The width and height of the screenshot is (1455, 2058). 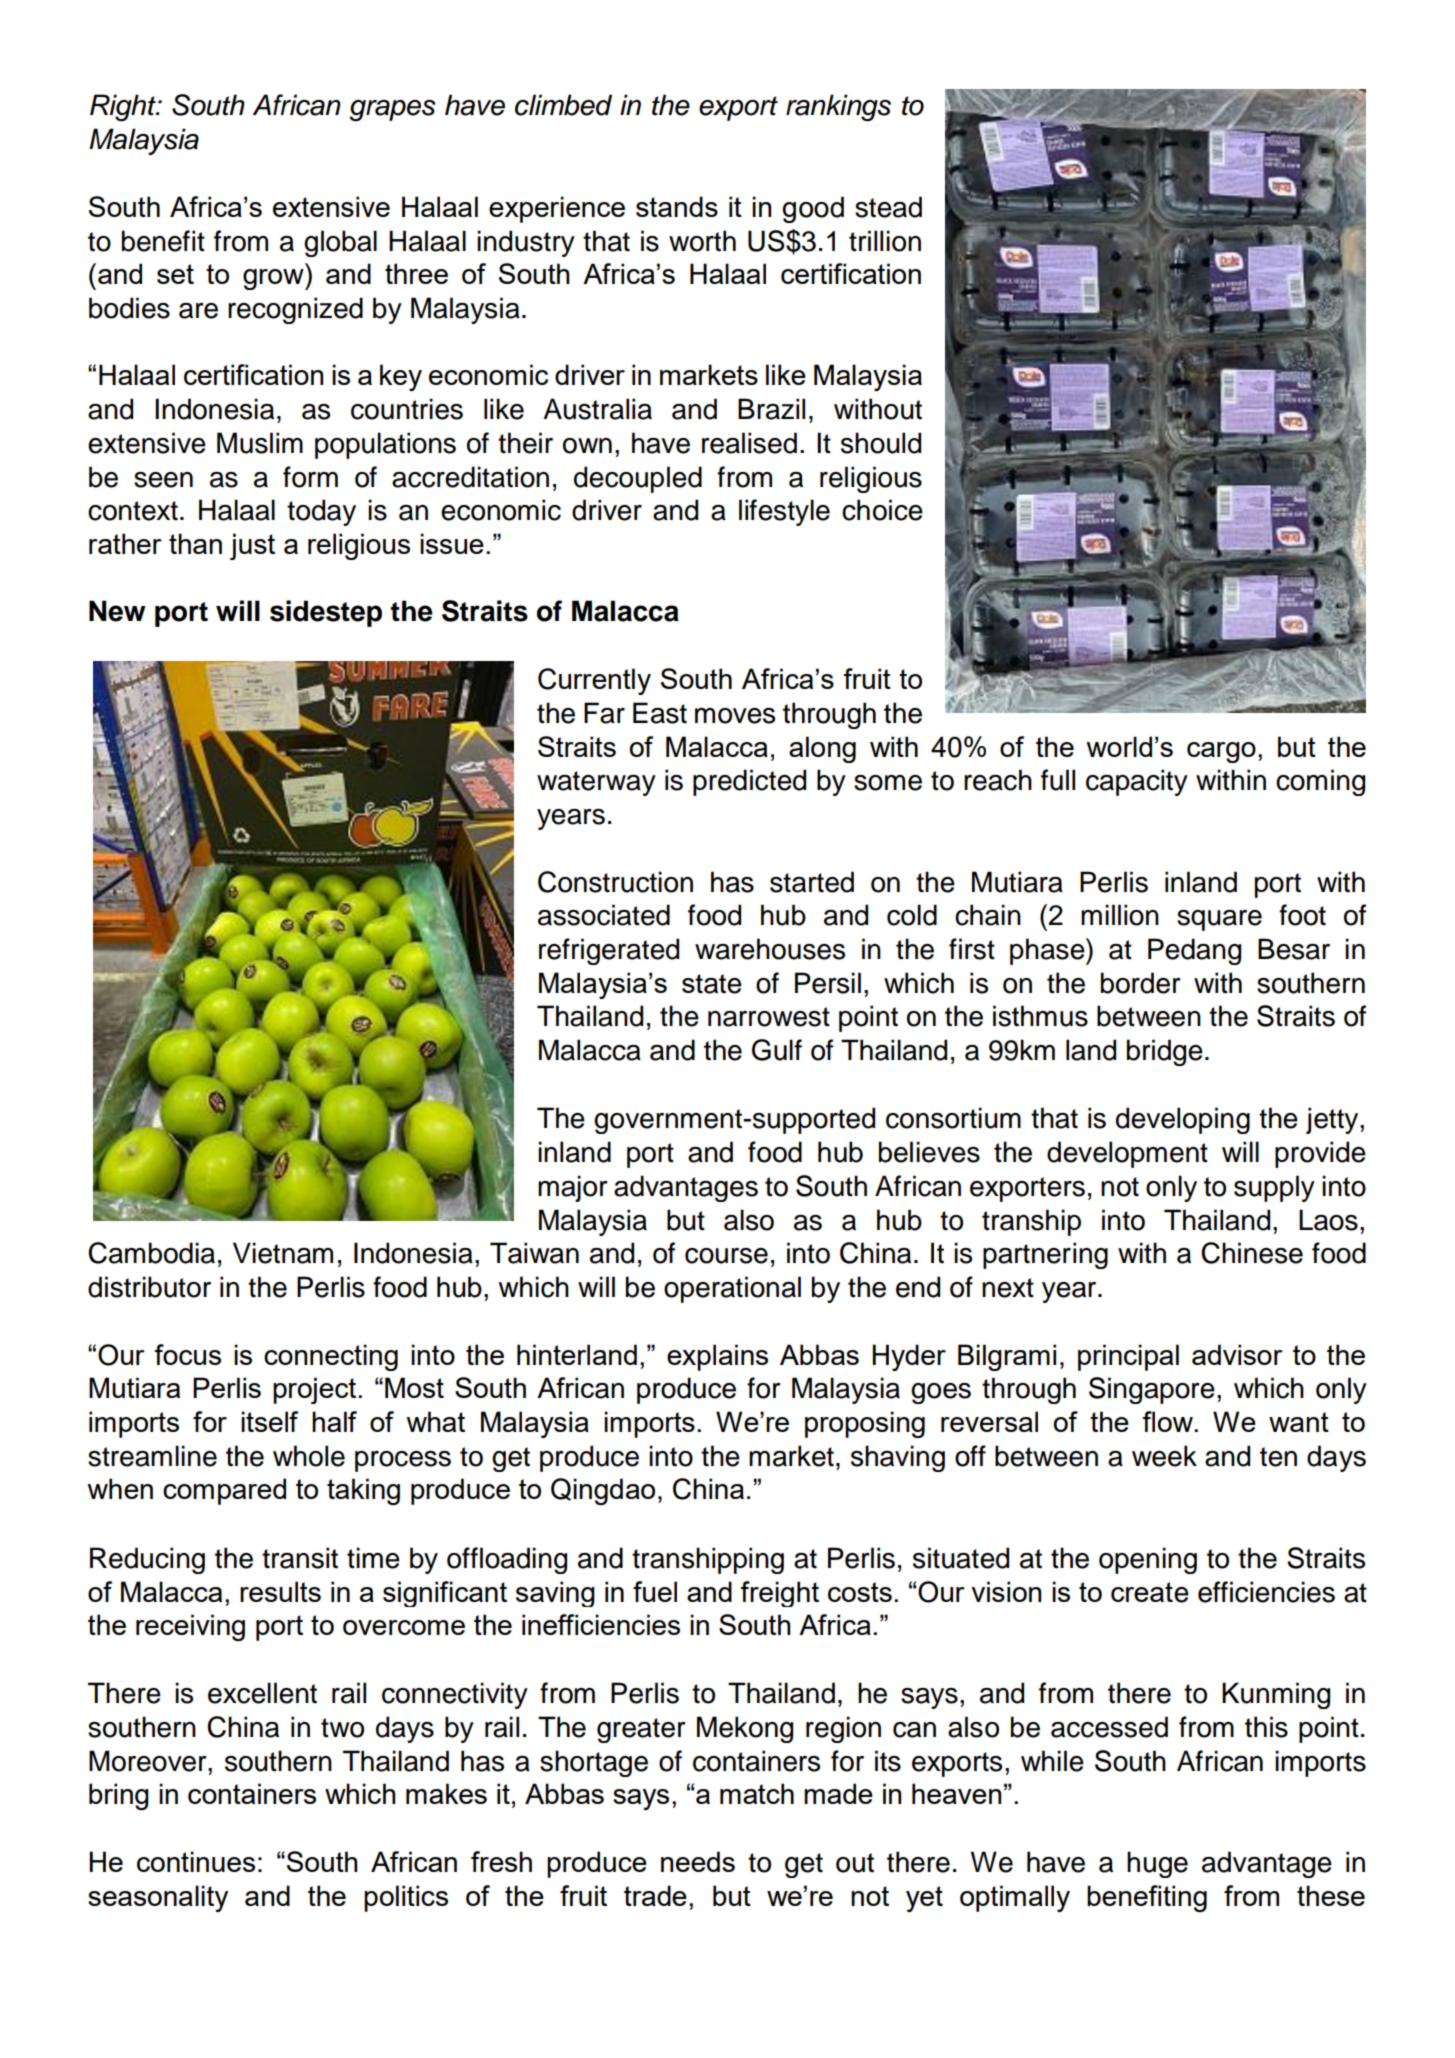 What do you see at coordinates (340, 243) in the screenshot?
I see `global` at bounding box center [340, 243].
